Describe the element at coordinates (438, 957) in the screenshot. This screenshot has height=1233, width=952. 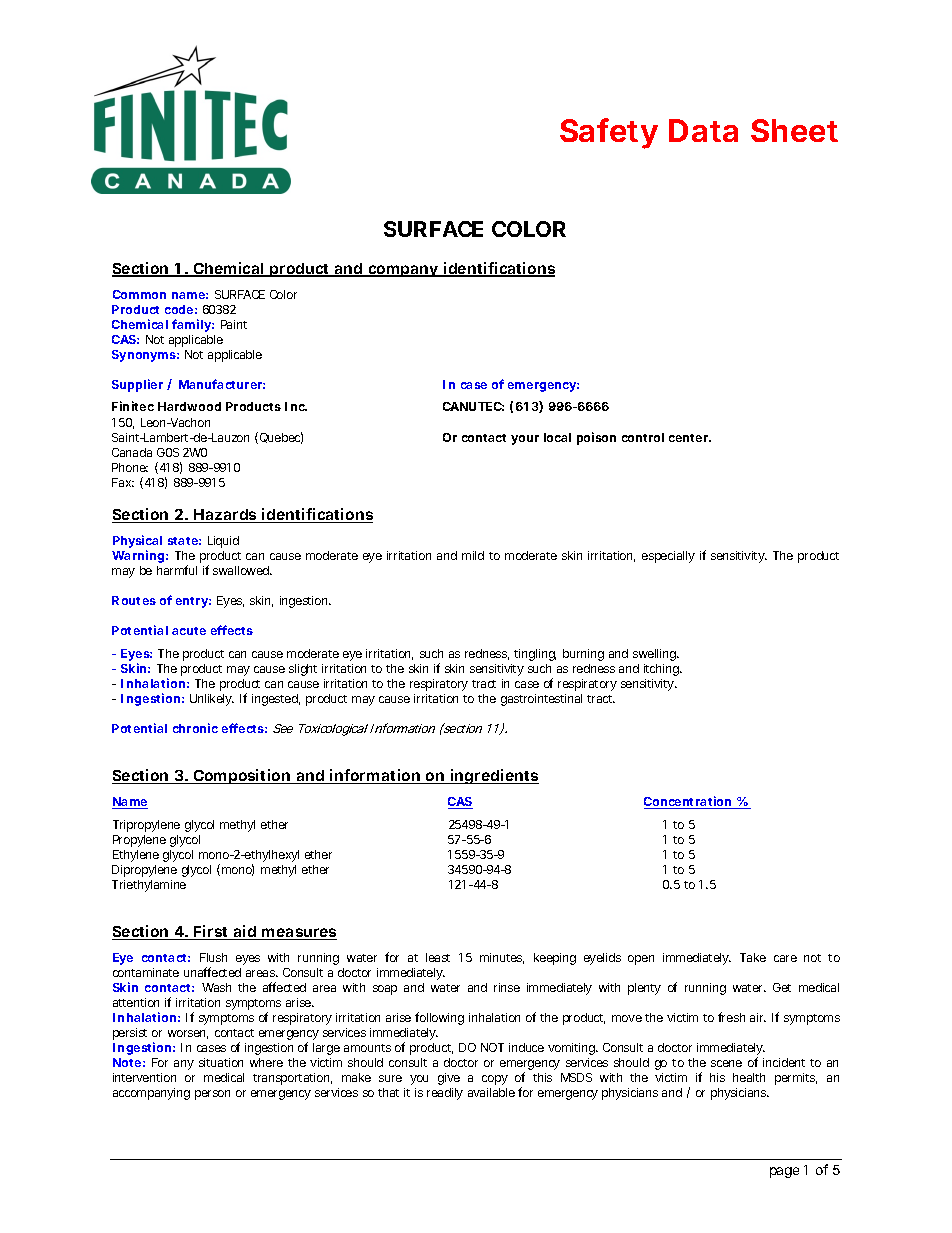
I see `least` at that location.
